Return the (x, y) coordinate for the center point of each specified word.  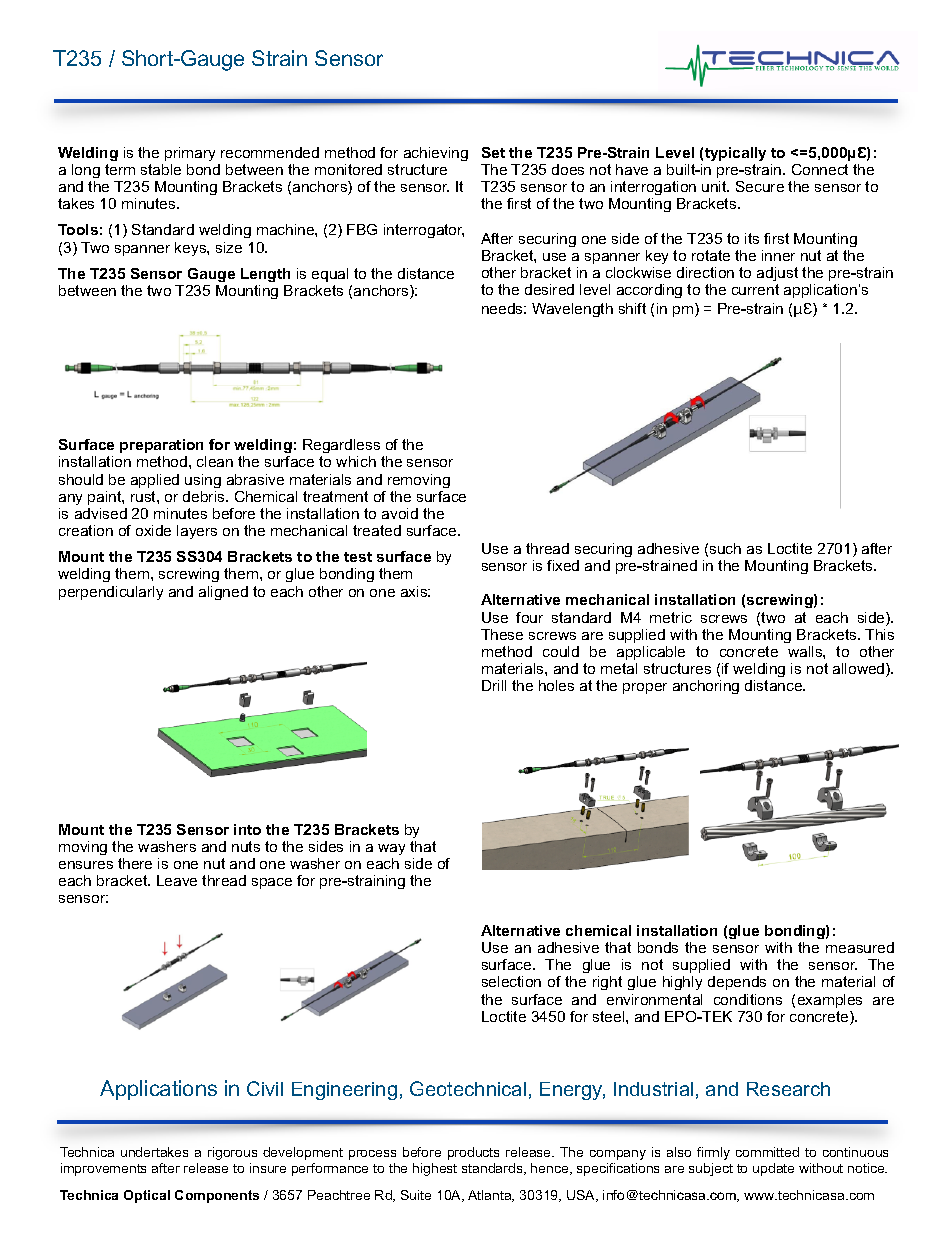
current (755, 289)
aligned (223, 593)
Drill (494, 685)
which (356, 461)
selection (511, 981)
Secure (760, 186)
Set (493, 152)
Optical (147, 1196)
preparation (161, 446)
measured (860, 947)
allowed (860, 670)
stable (161, 169)
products (473, 1153)
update (773, 1169)
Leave (177, 880)
